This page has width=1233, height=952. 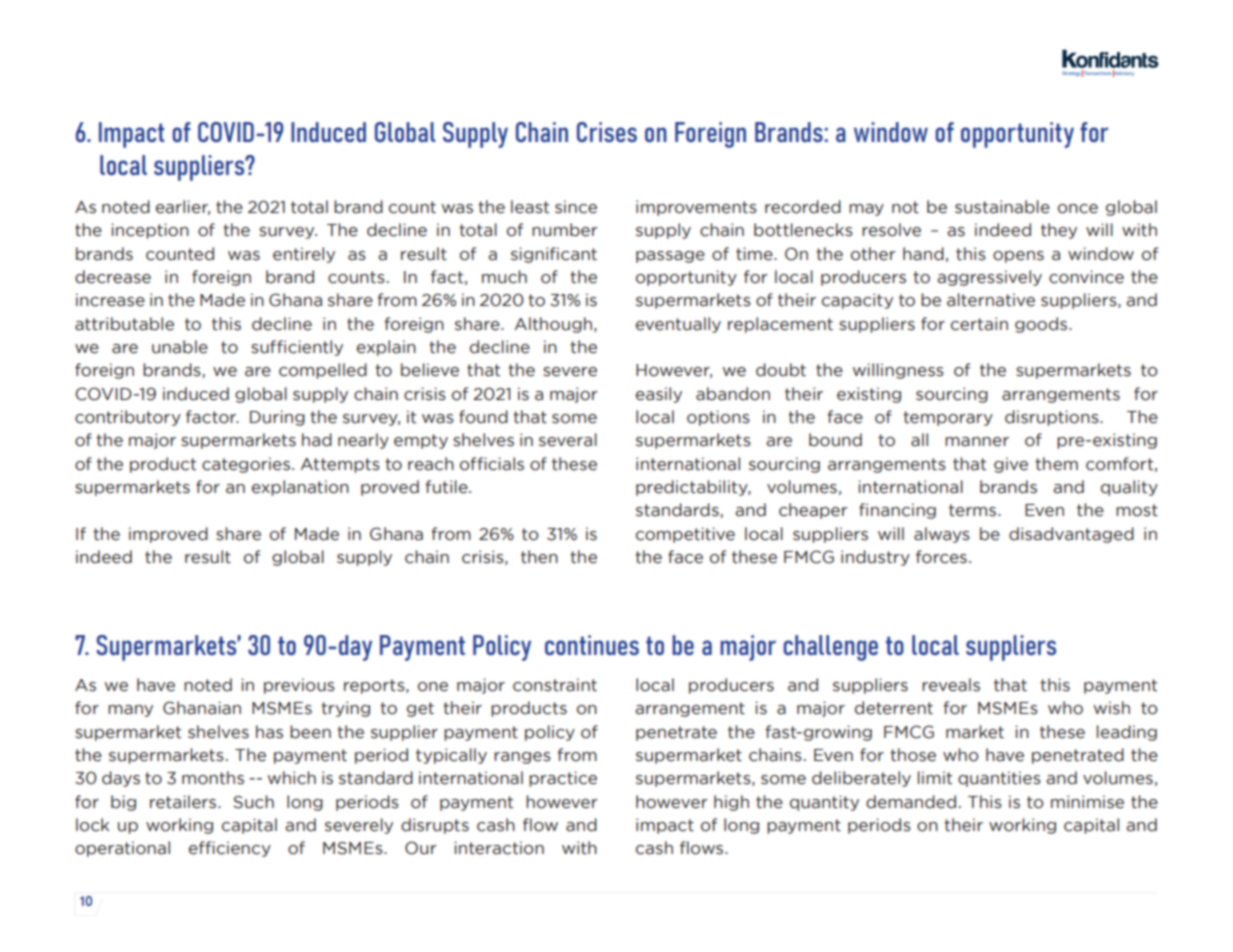 What do you see at coordinates (299, 686) in the page?
I see `previous` at bounding box center [299, 686].
